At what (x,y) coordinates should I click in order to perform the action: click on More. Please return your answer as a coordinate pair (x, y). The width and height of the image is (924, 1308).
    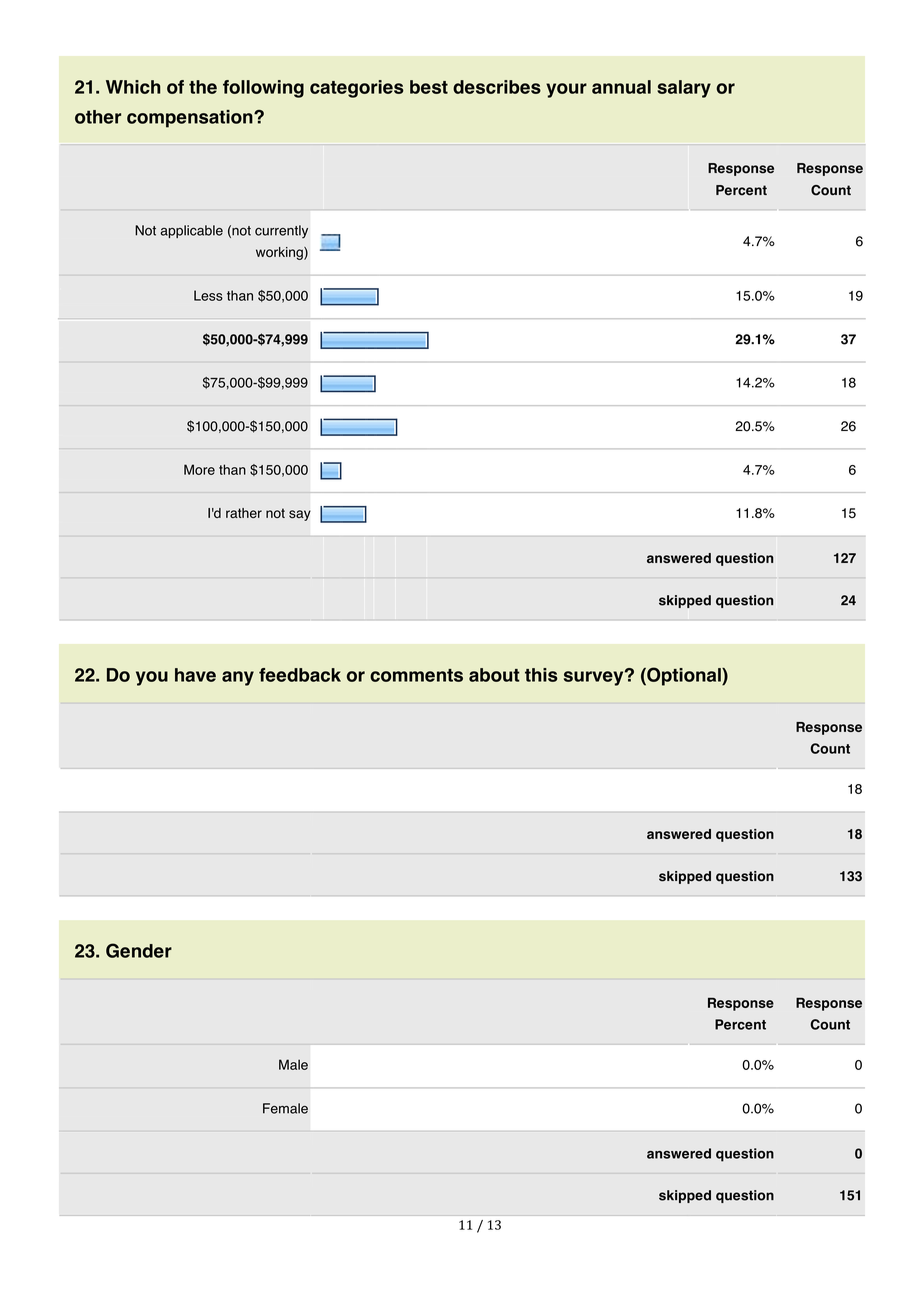
    Looking at the image, I should click on (199, 469).
